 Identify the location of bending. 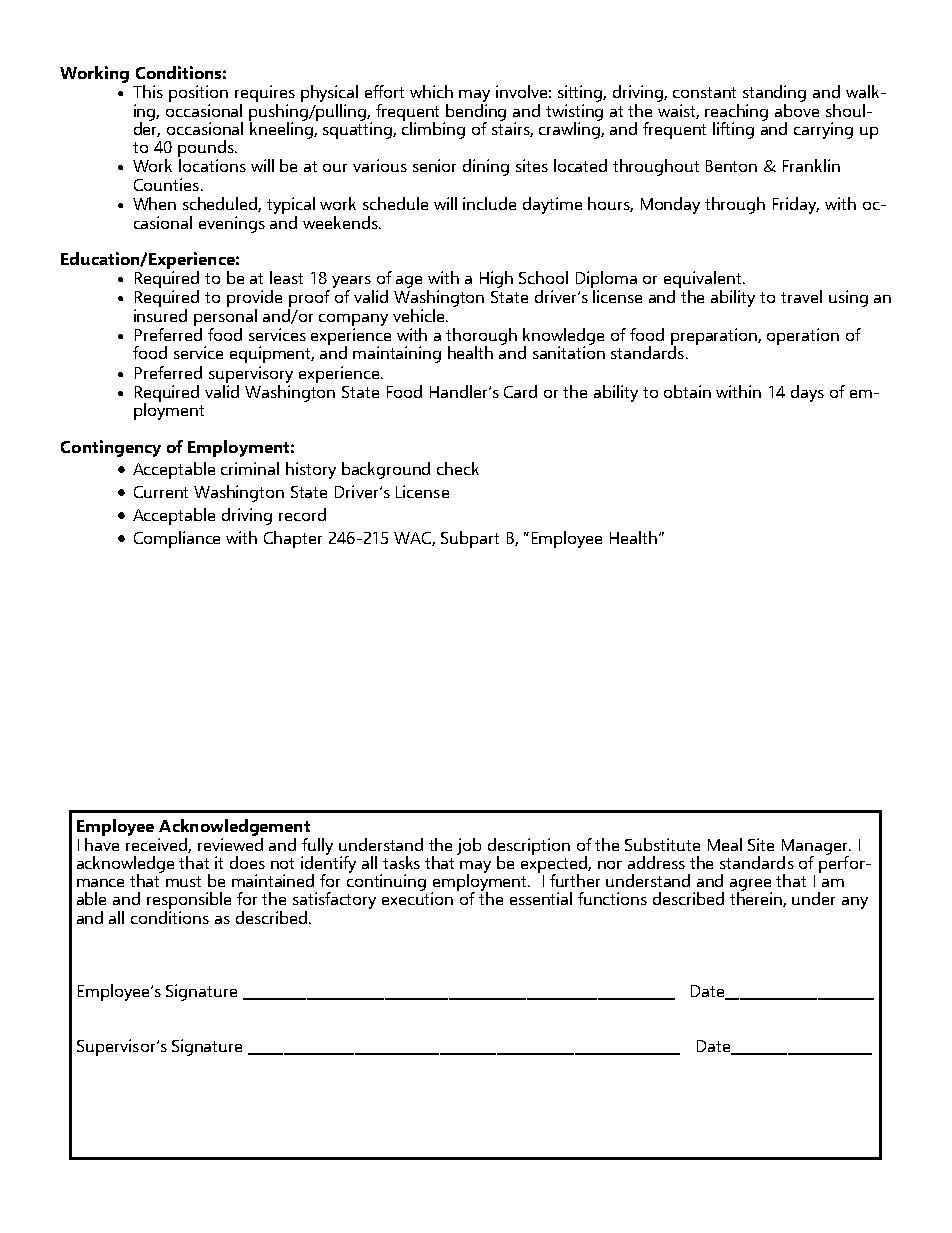
(476, 112).
